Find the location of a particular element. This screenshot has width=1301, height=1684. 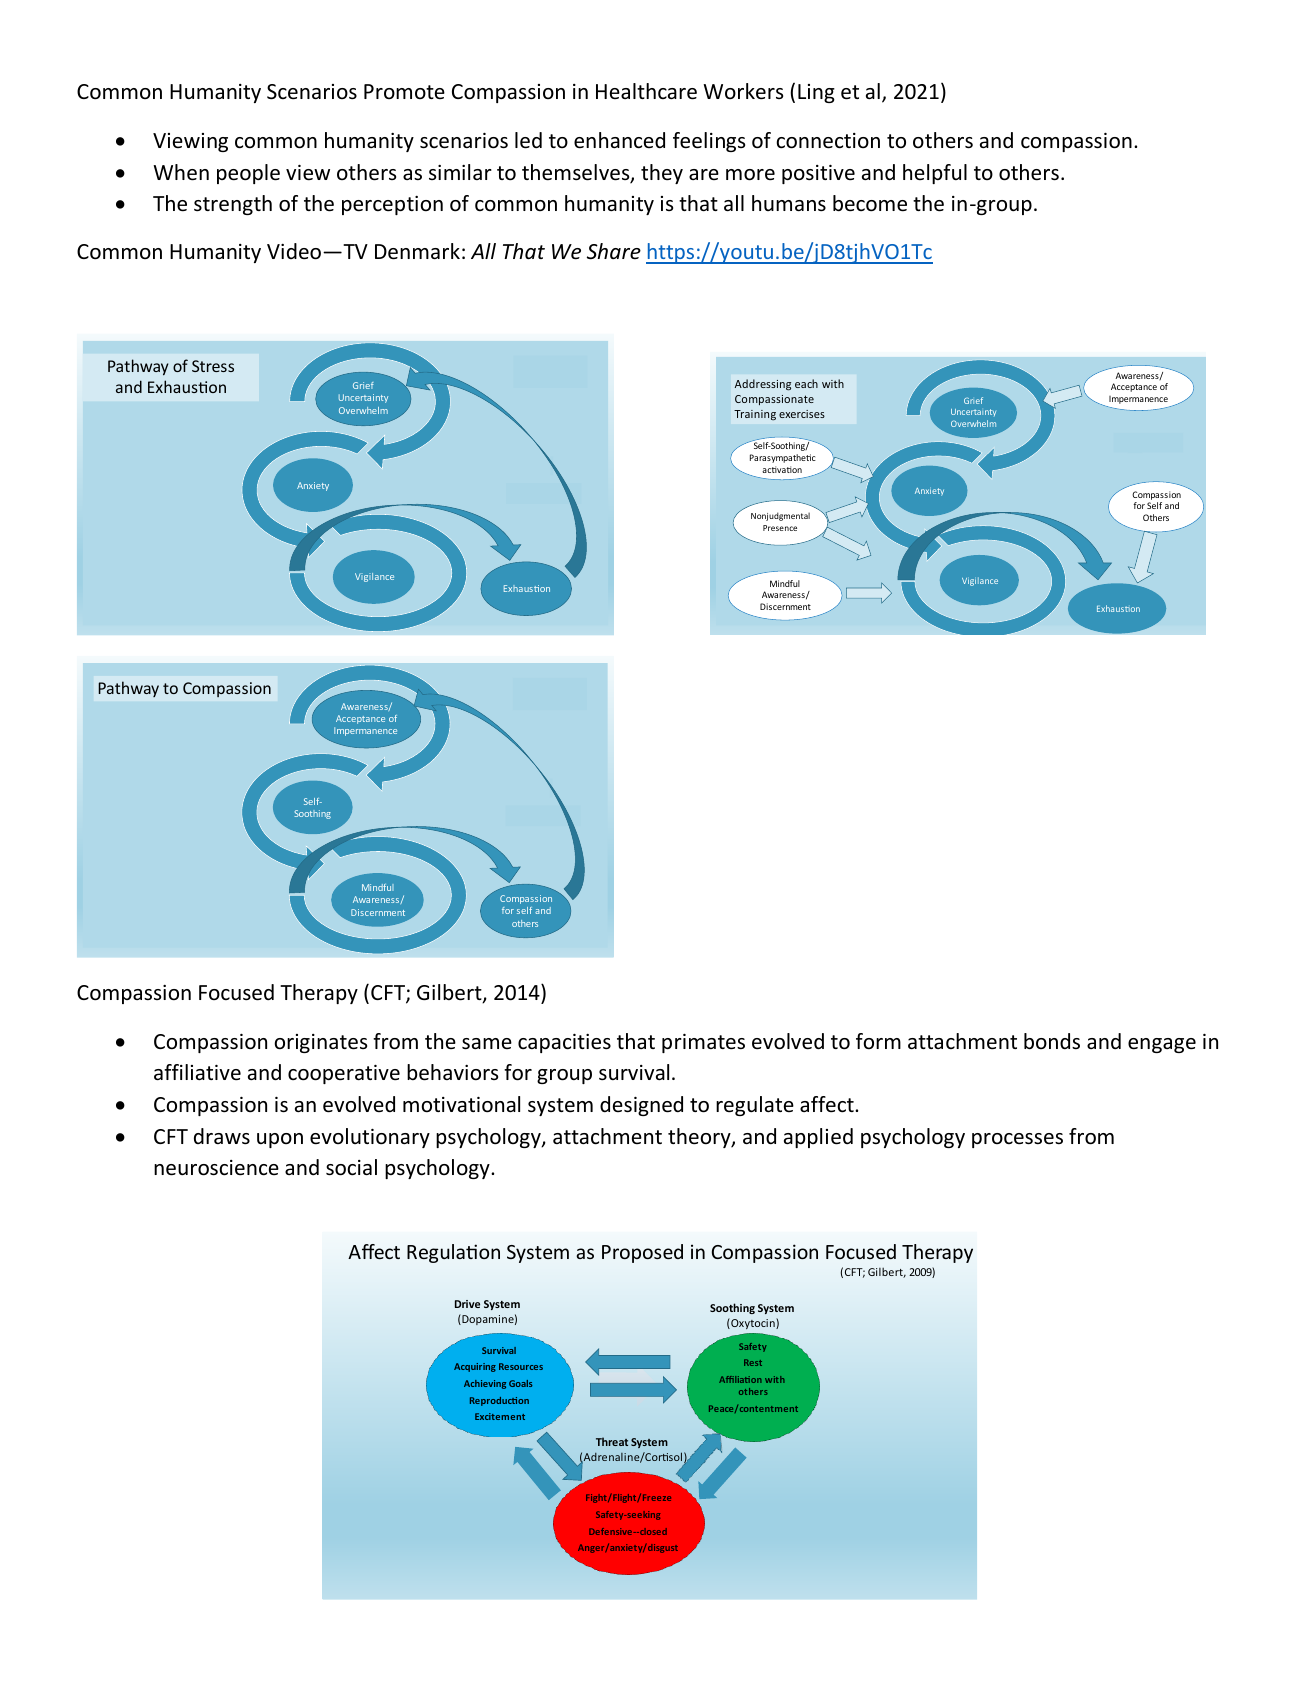

people is located at coordinates (248, 174).
